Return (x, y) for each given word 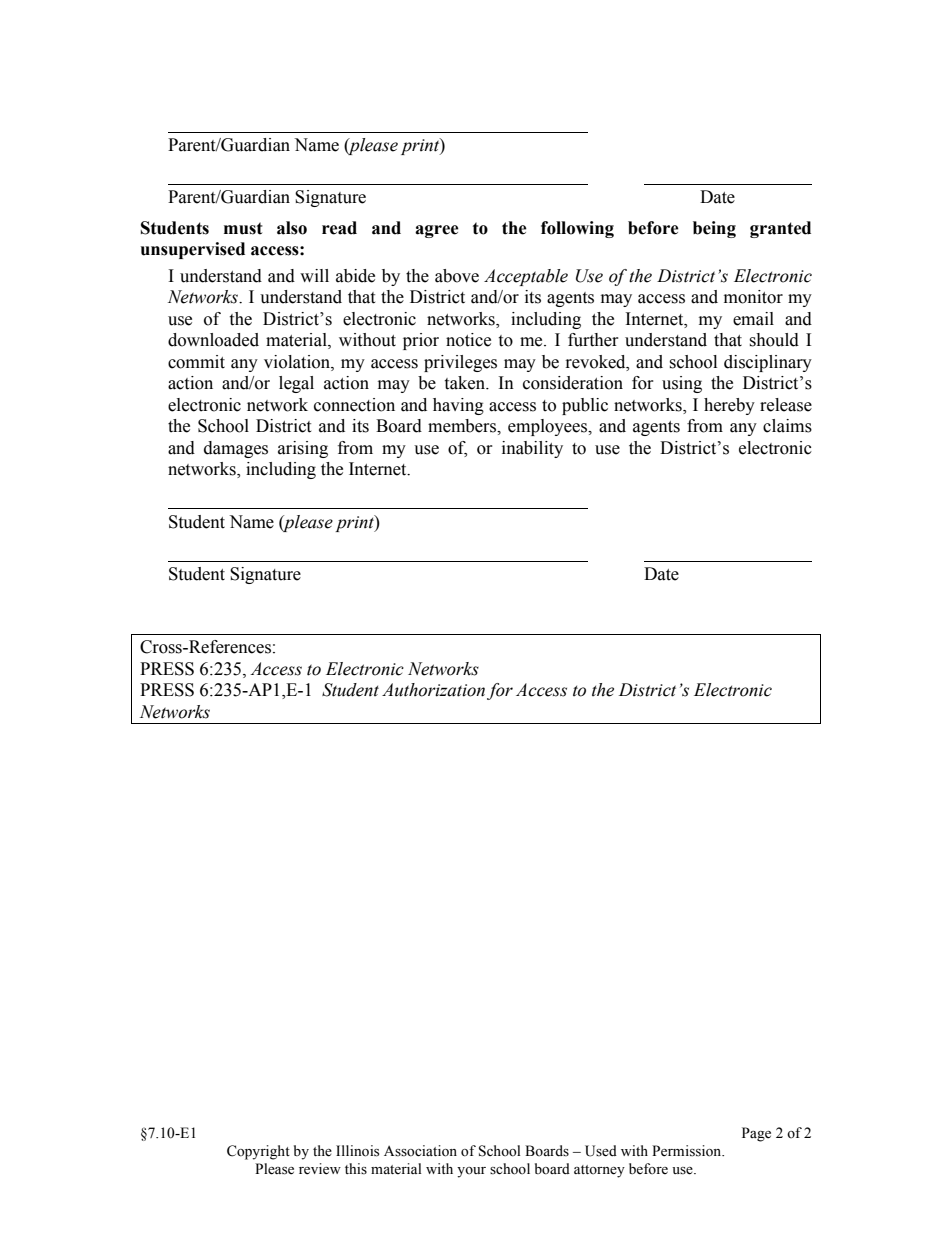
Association (420, 1151)
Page (756, 1134)
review (320, 1169)
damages (236, 449)
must (243, 228)
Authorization (433, 690)
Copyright (258, 1152)
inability (532, 449)
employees (549, 427)
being (714, 229)
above (457, 276)
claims (787, 426)
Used (601, 1151)
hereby (729, 406)
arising (303, 449)
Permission (688, 1151)
